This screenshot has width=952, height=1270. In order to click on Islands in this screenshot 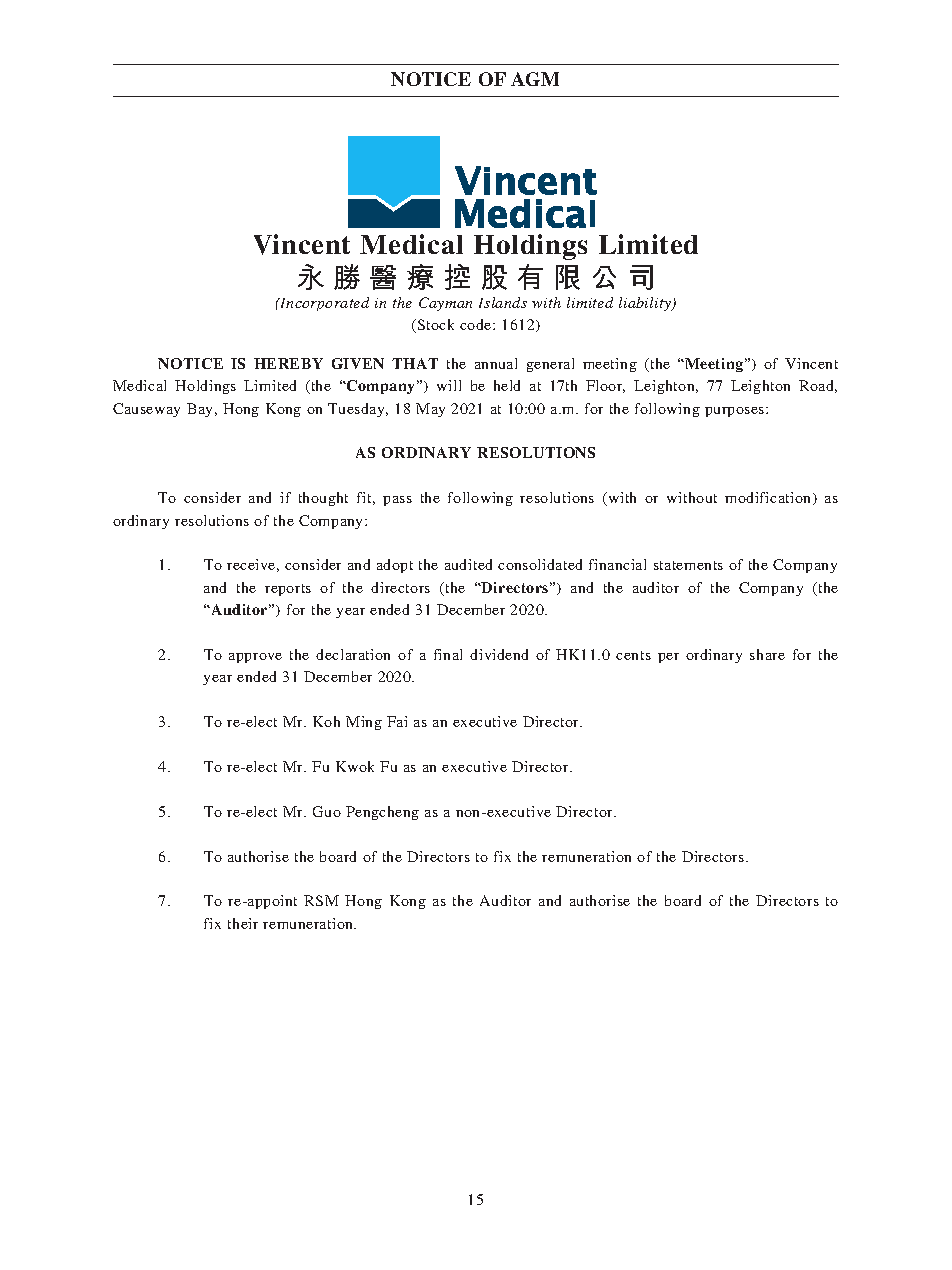, I will do `click(503, 302)`.
